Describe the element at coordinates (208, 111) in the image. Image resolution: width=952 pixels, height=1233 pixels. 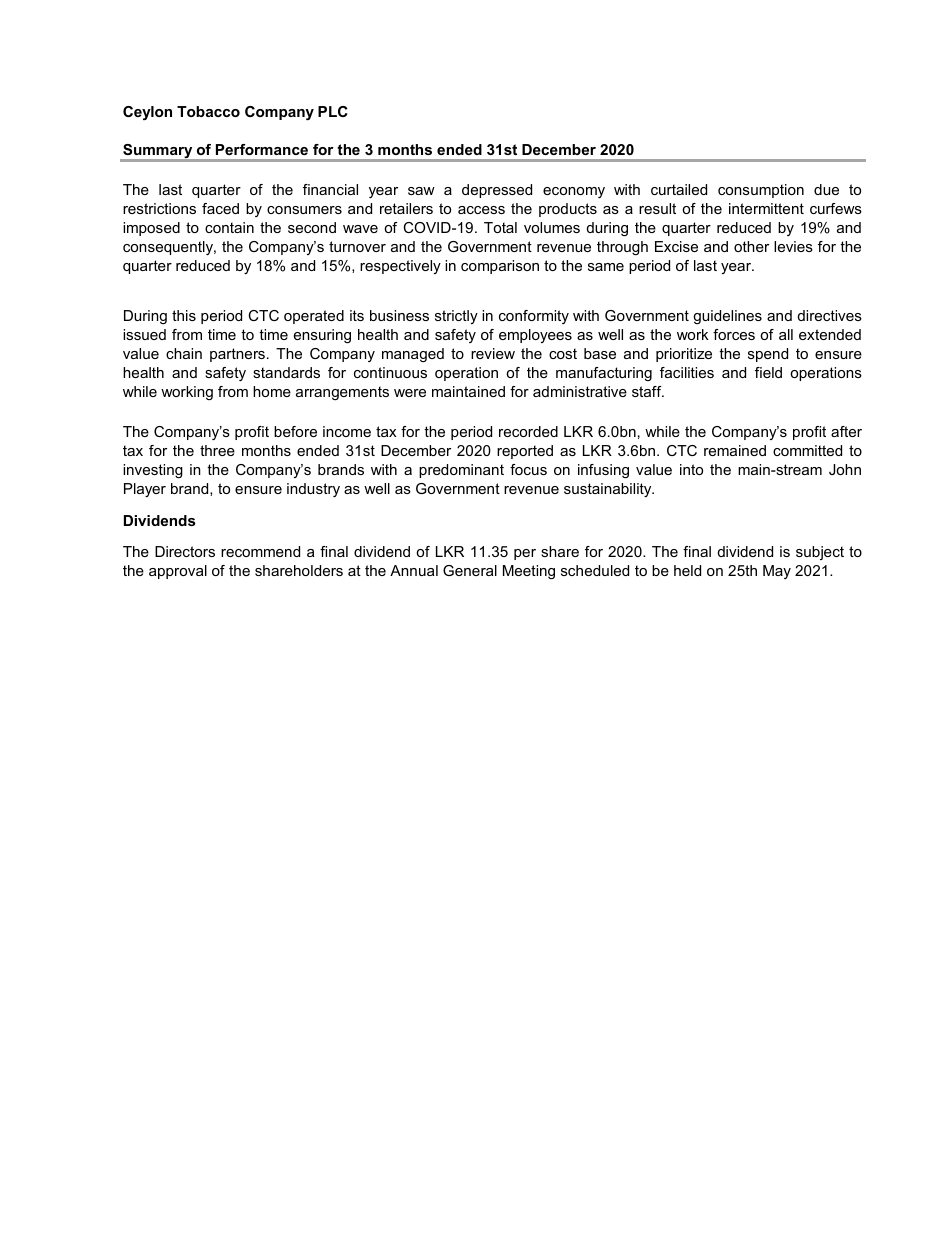
I see `Tobacco` at that location.
